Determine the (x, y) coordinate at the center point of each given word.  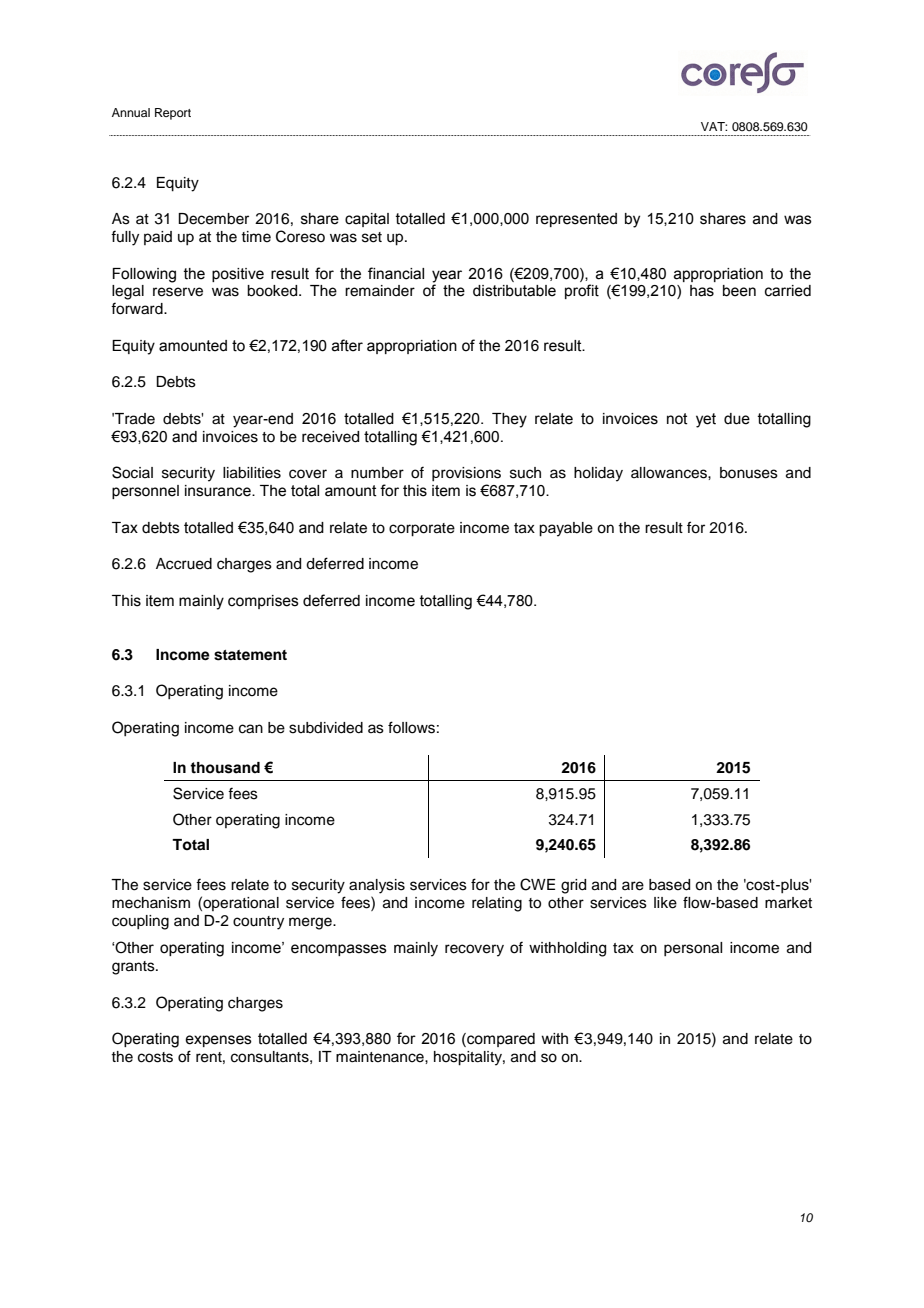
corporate (422, 530)
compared (500, 1040)
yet (706, 420)
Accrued (184, 564)
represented (576, 220)
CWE (537, 884)
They (509, 420)
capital (367, 220)
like (665, 903)
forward (138, 308)
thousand (225, 768)
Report (173, 114)
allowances (670, 473)
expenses (218, 1041)
